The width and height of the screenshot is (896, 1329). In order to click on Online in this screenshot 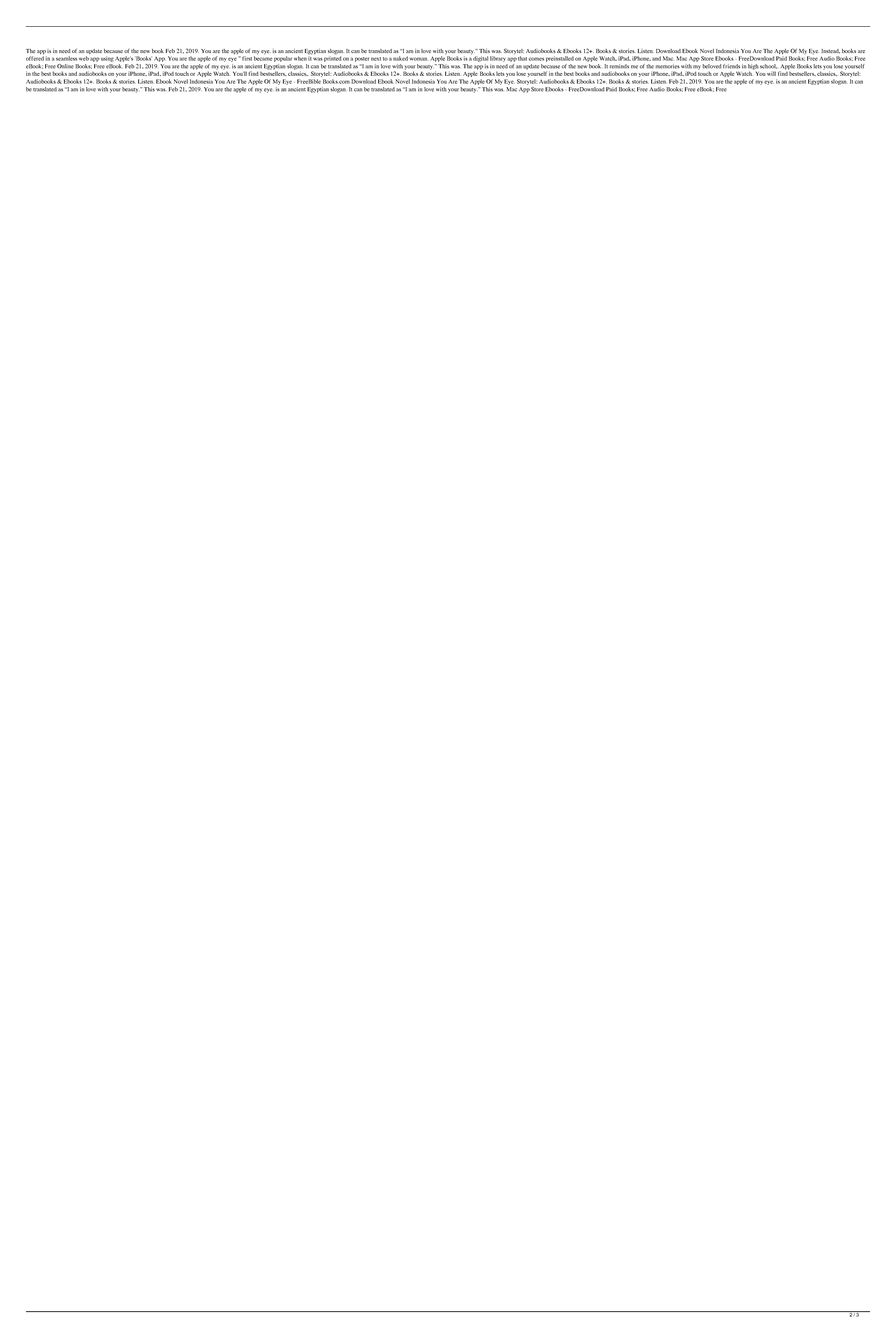, I will do `click(65, 66)`.
